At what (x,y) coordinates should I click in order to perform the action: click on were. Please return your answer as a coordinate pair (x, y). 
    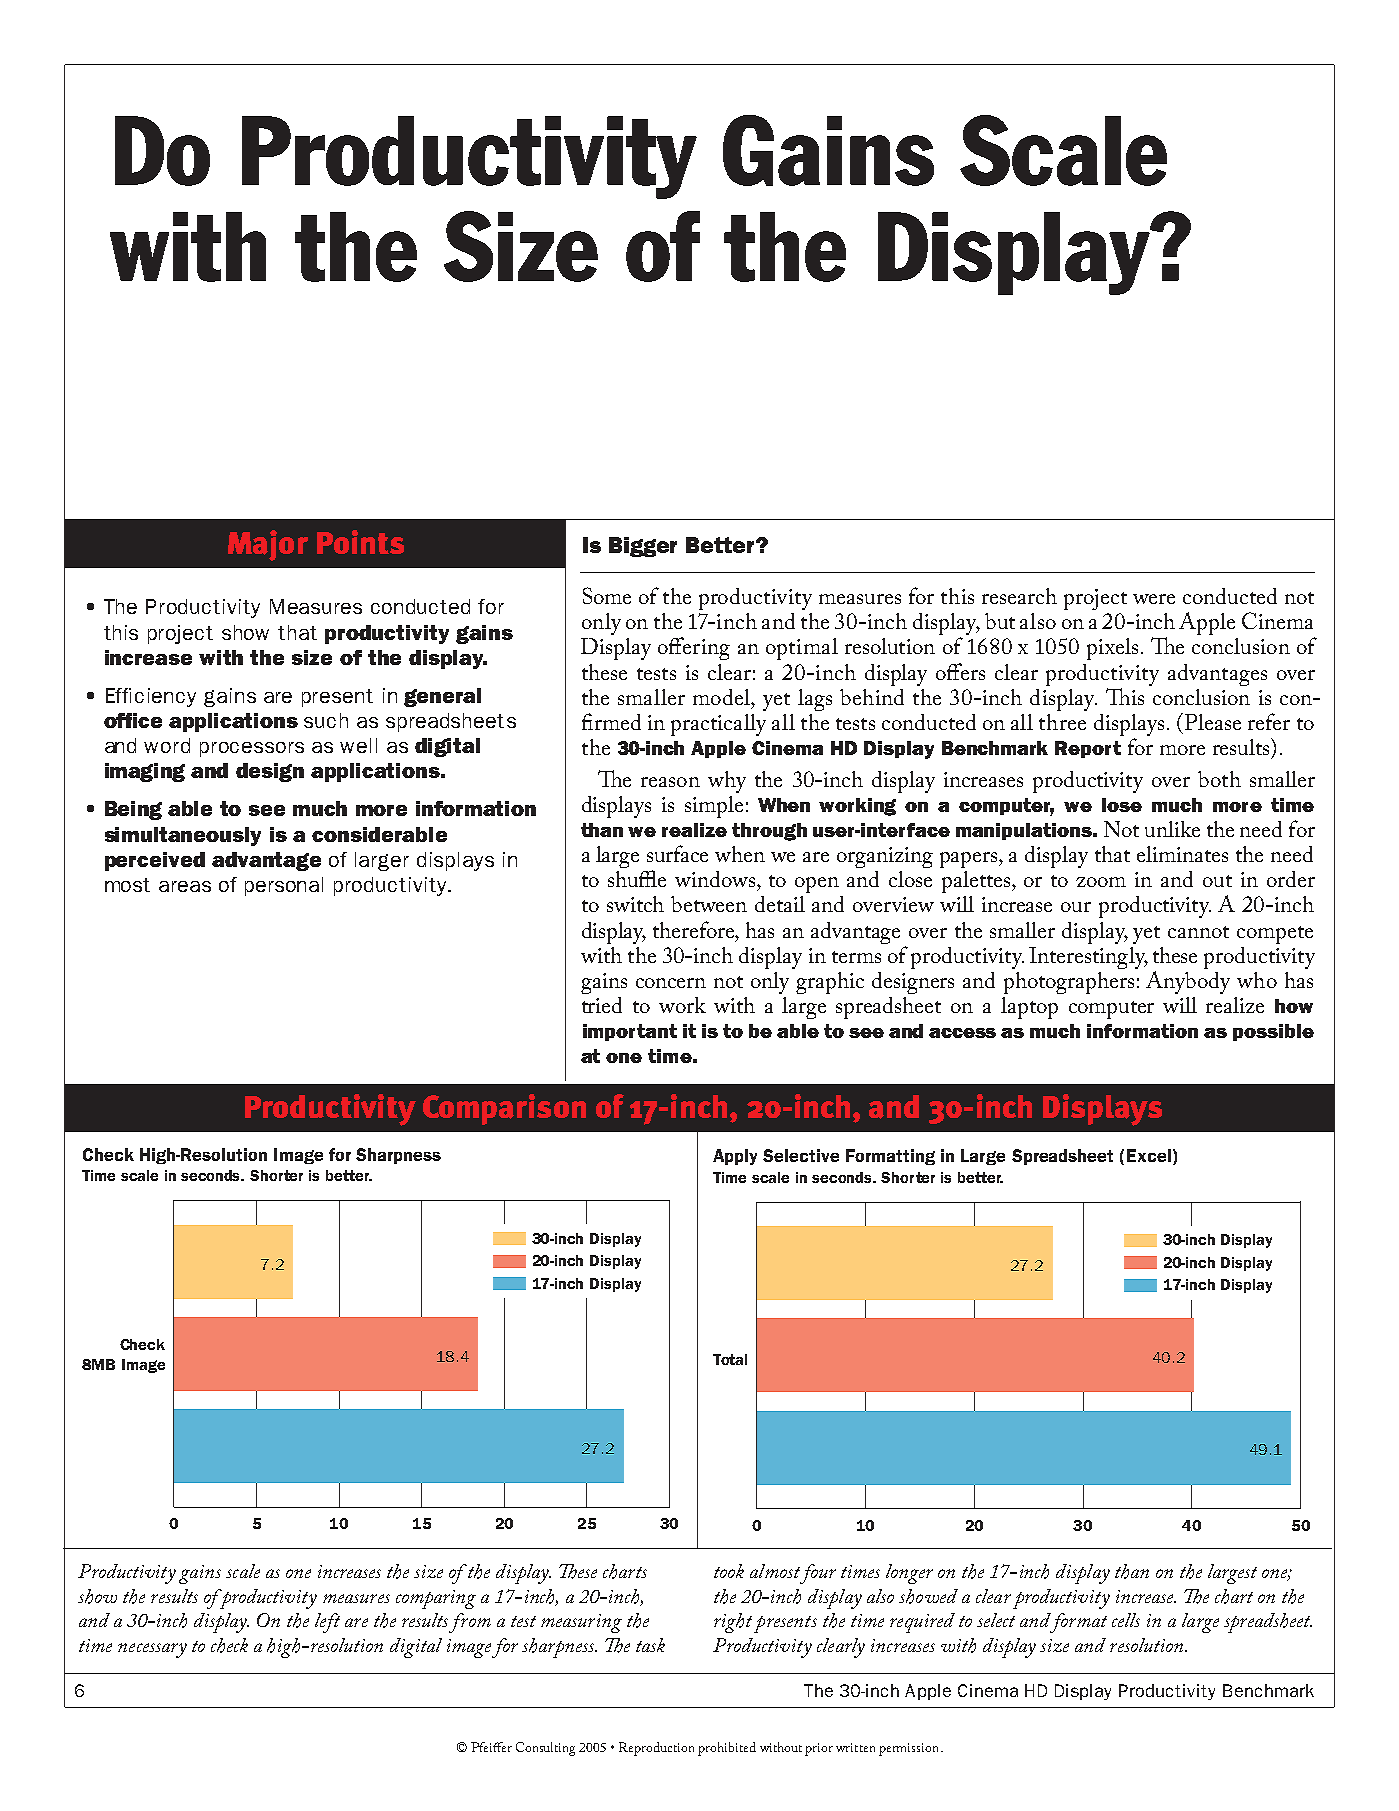
    Looking at the image, I should click on (1154, 599).
